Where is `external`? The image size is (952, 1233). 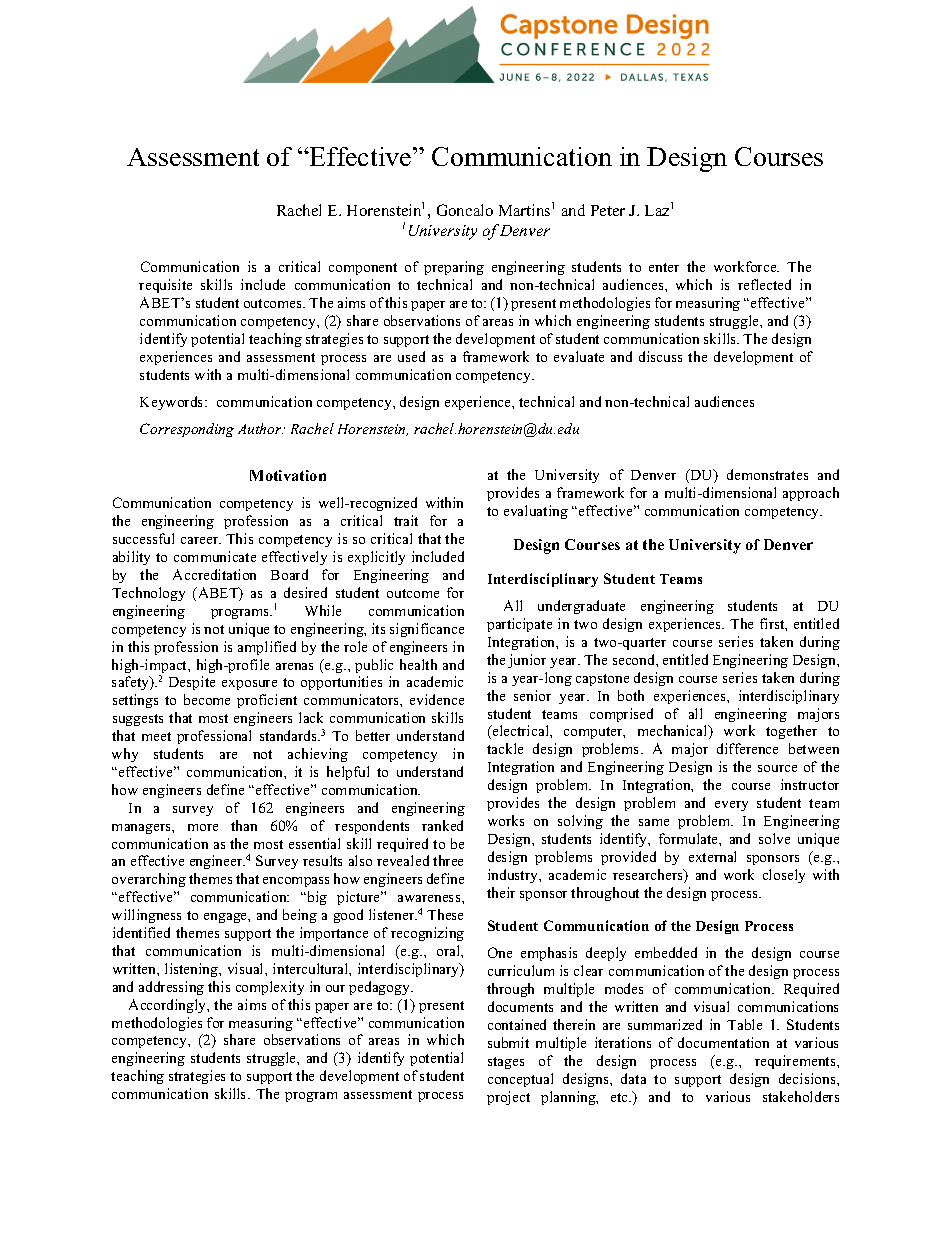 external is located at coordinates (712, 856).
